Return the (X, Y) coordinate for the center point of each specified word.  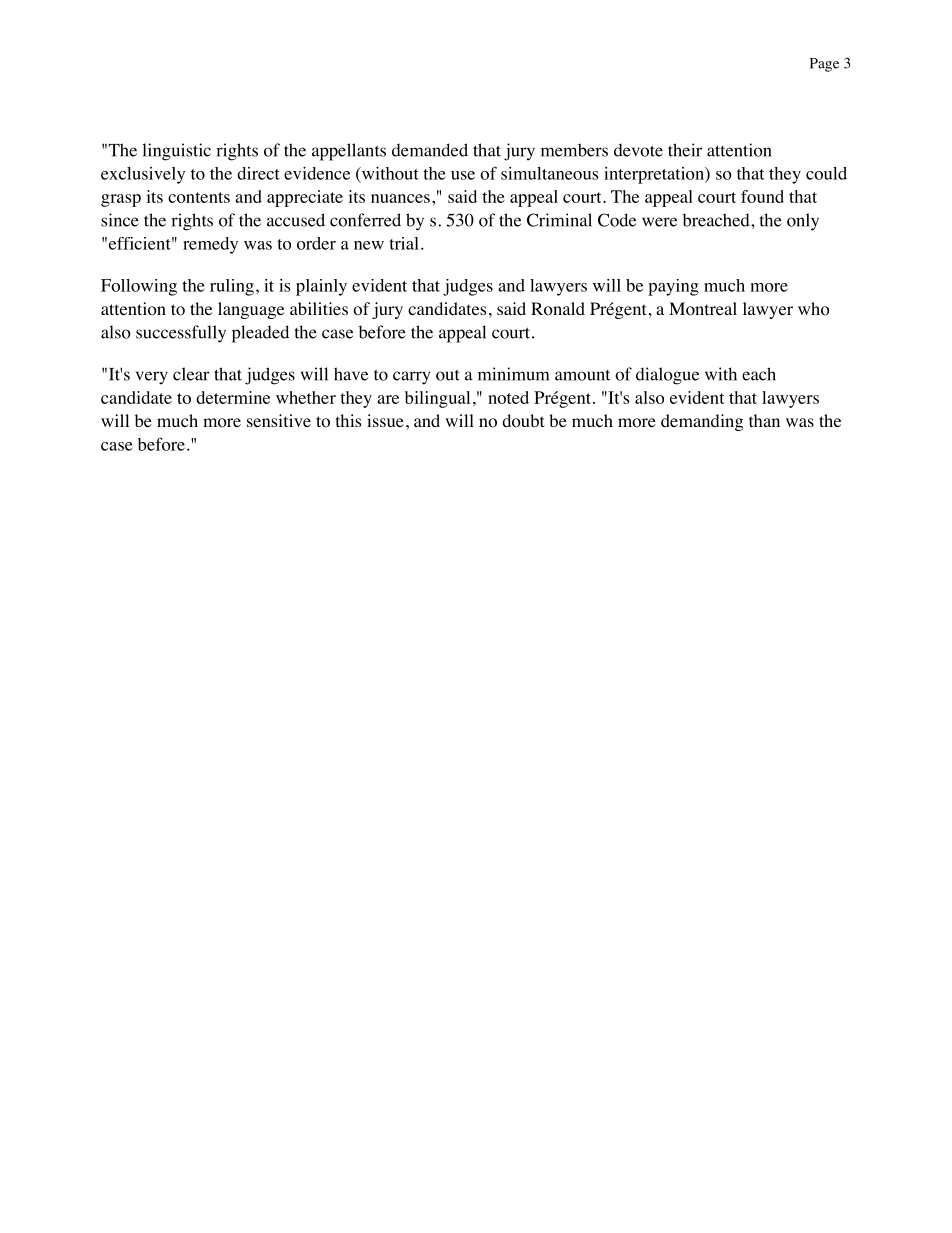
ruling (232, 287)
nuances (400, 198)
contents (199, 197)
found (762, 196)
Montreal (703, 309)
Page (824, 65)
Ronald (558, 309)
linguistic (176, 152)
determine (233, 397)
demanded (430, 150)
